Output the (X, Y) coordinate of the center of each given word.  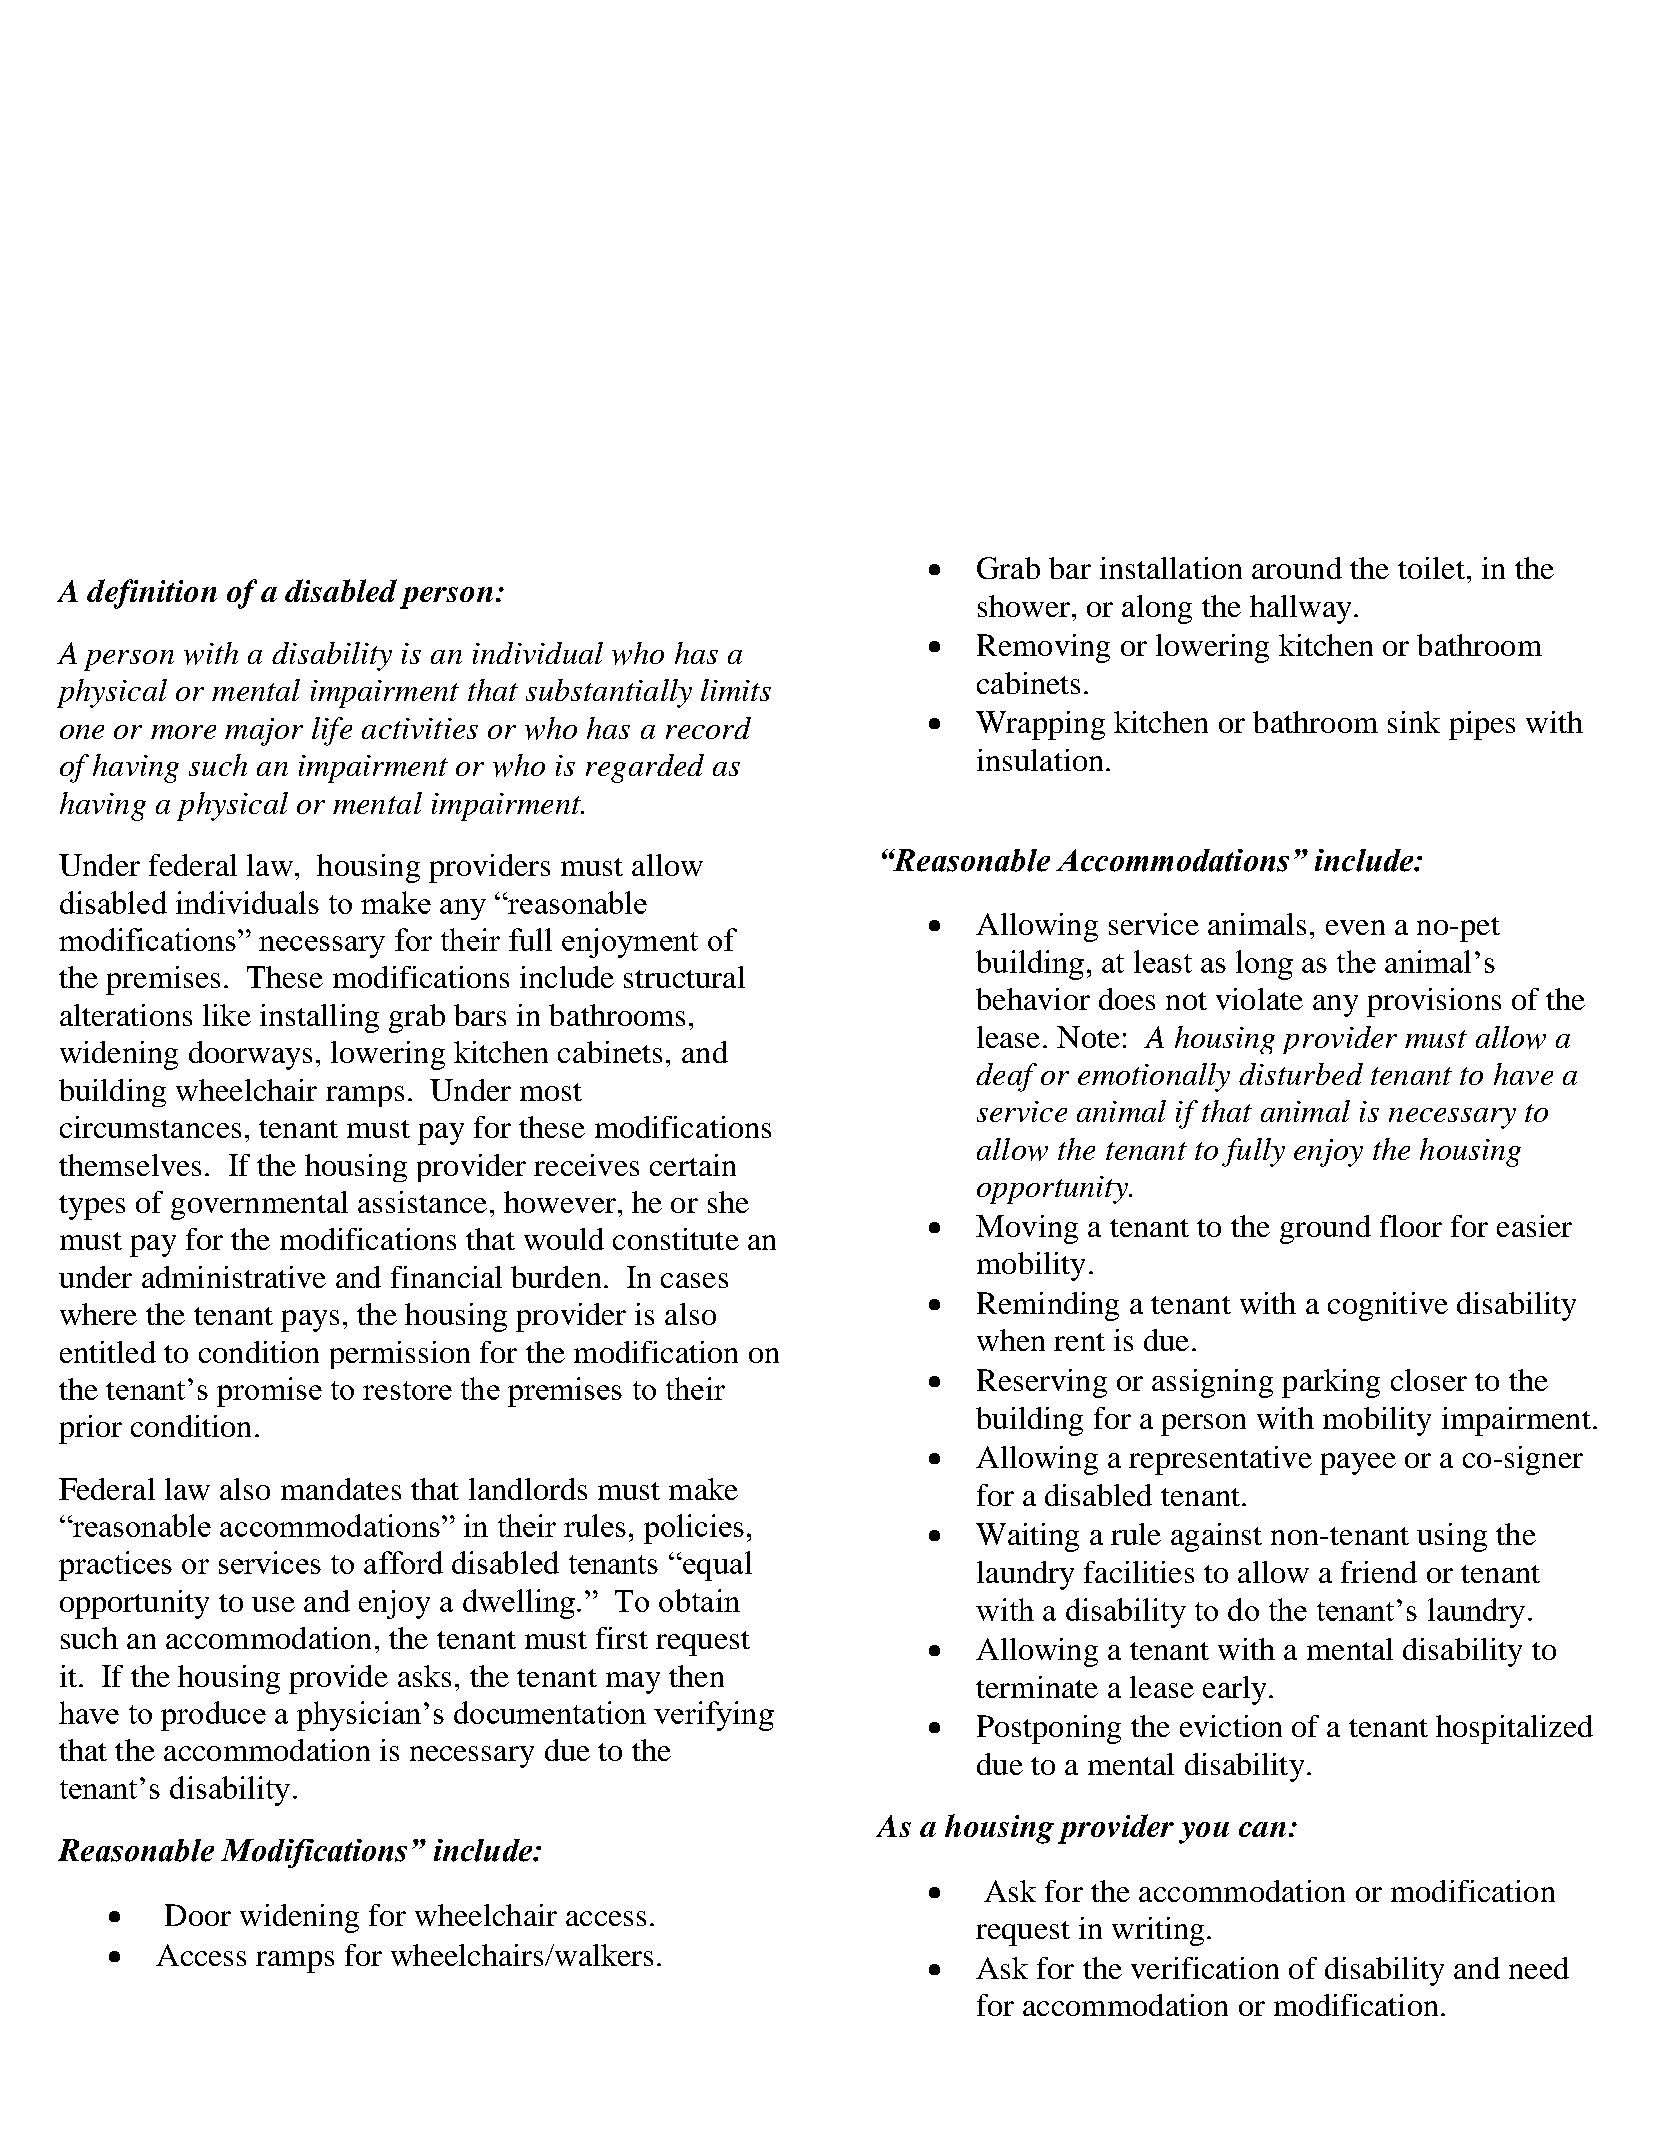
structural (684, 977)
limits (736, 690)
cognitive (1388, 1306)
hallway (1300, 609)
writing (1158, 1931)
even (1355, 927)
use (273, 1604)
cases (694, 1280)
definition (152, 594)
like (227, 1015)
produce (213, 1716)
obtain (699, 1600)
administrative (234, 1277)
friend (1379, 1572)
